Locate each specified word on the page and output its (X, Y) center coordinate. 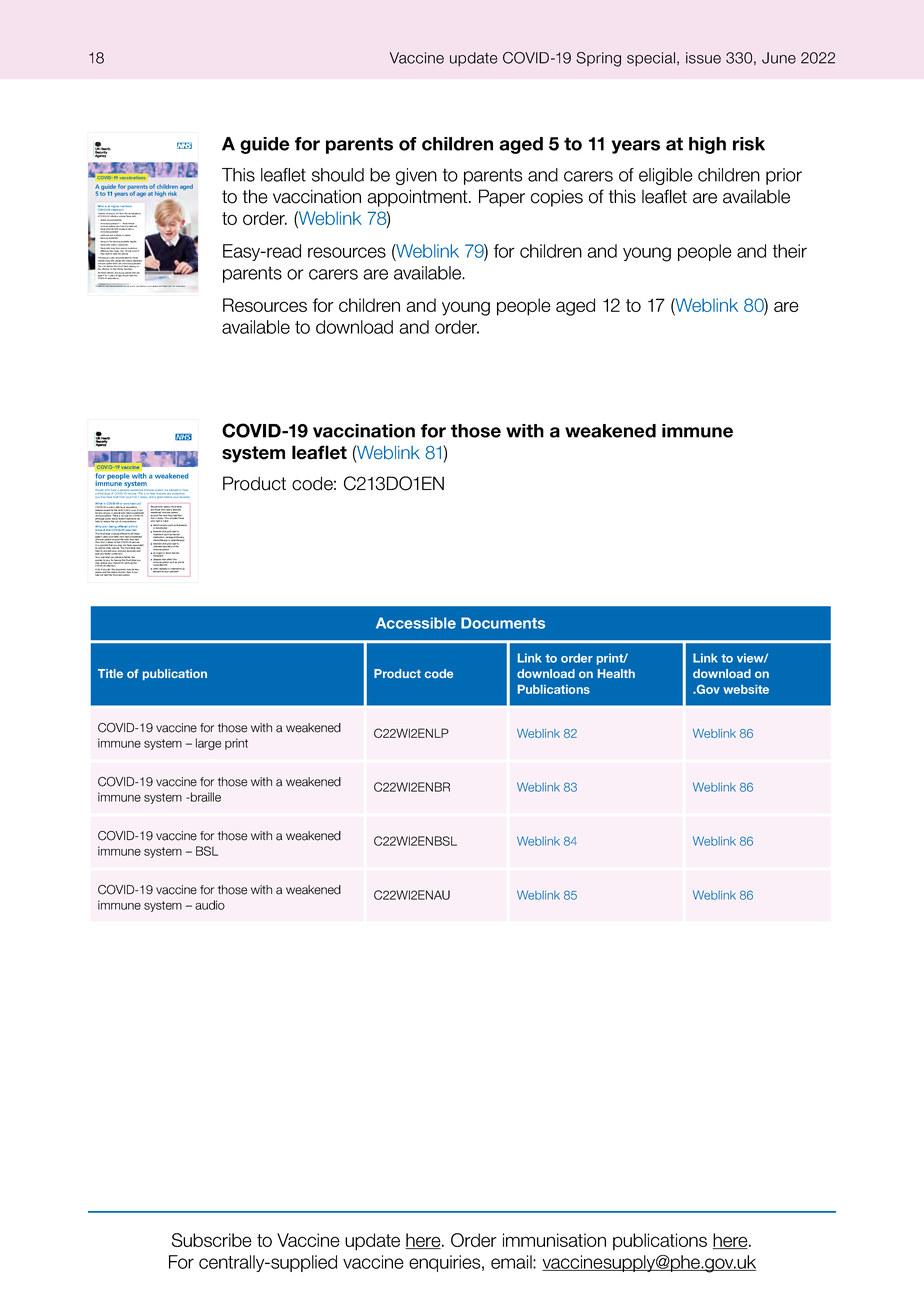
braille (205, 797)
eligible (666, 176)
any (169, 495)
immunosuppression (110, 223)
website (746, 689)
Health (616, 673)
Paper (502, 198)
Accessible (416, 623)
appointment (418, 198)
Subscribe (212, 1240)
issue (703, 58)
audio (210, 905)
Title (110, 673)
